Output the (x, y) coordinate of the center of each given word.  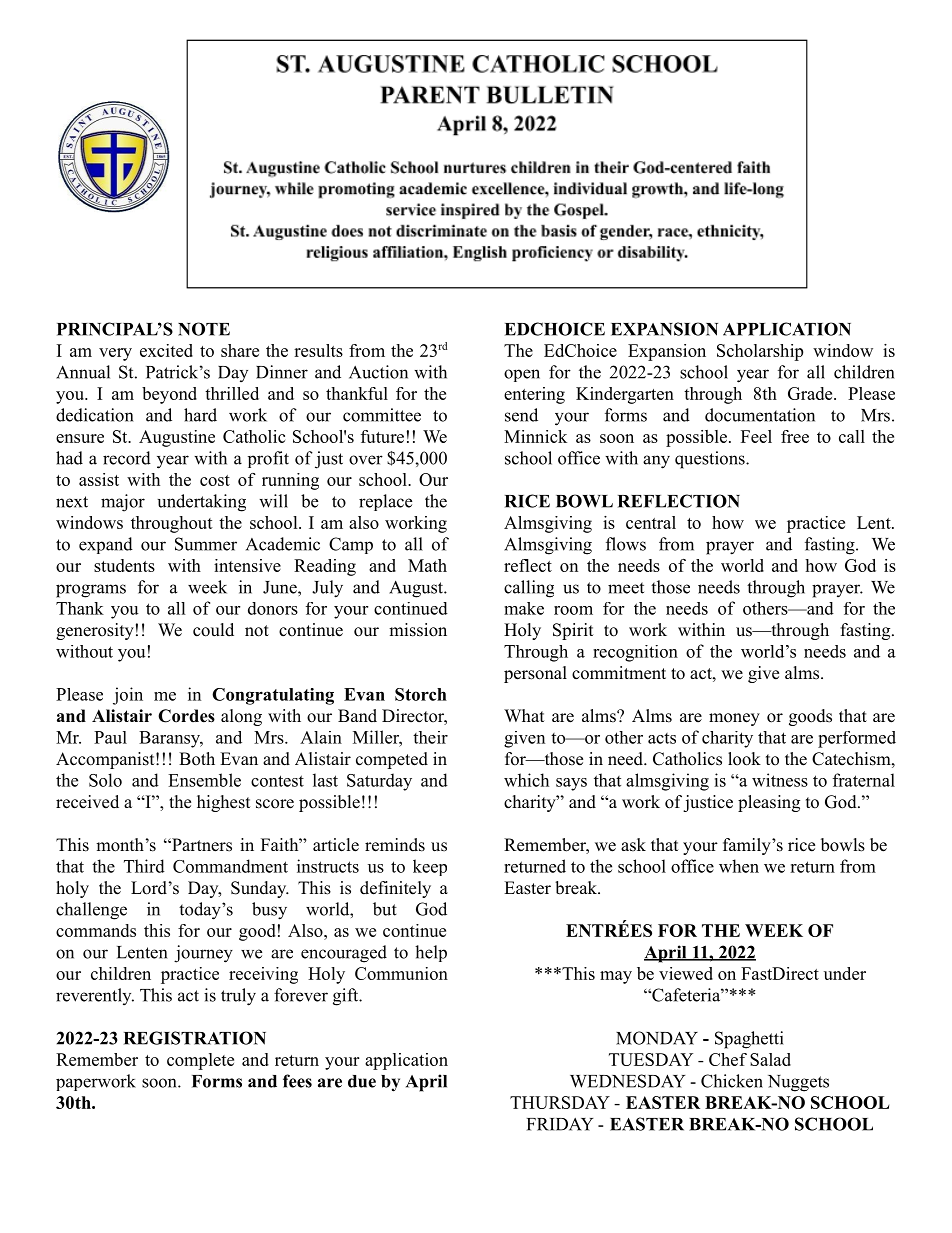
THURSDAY (560, 1102)
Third (144, 866)
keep (430, 867)
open (522, 375)
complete (200, 1061)
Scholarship (760, 352)
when (739, 866)
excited (166, 350)
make (524, 608)
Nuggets (798, 1083)
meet (626, 588)
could (213, 630)
